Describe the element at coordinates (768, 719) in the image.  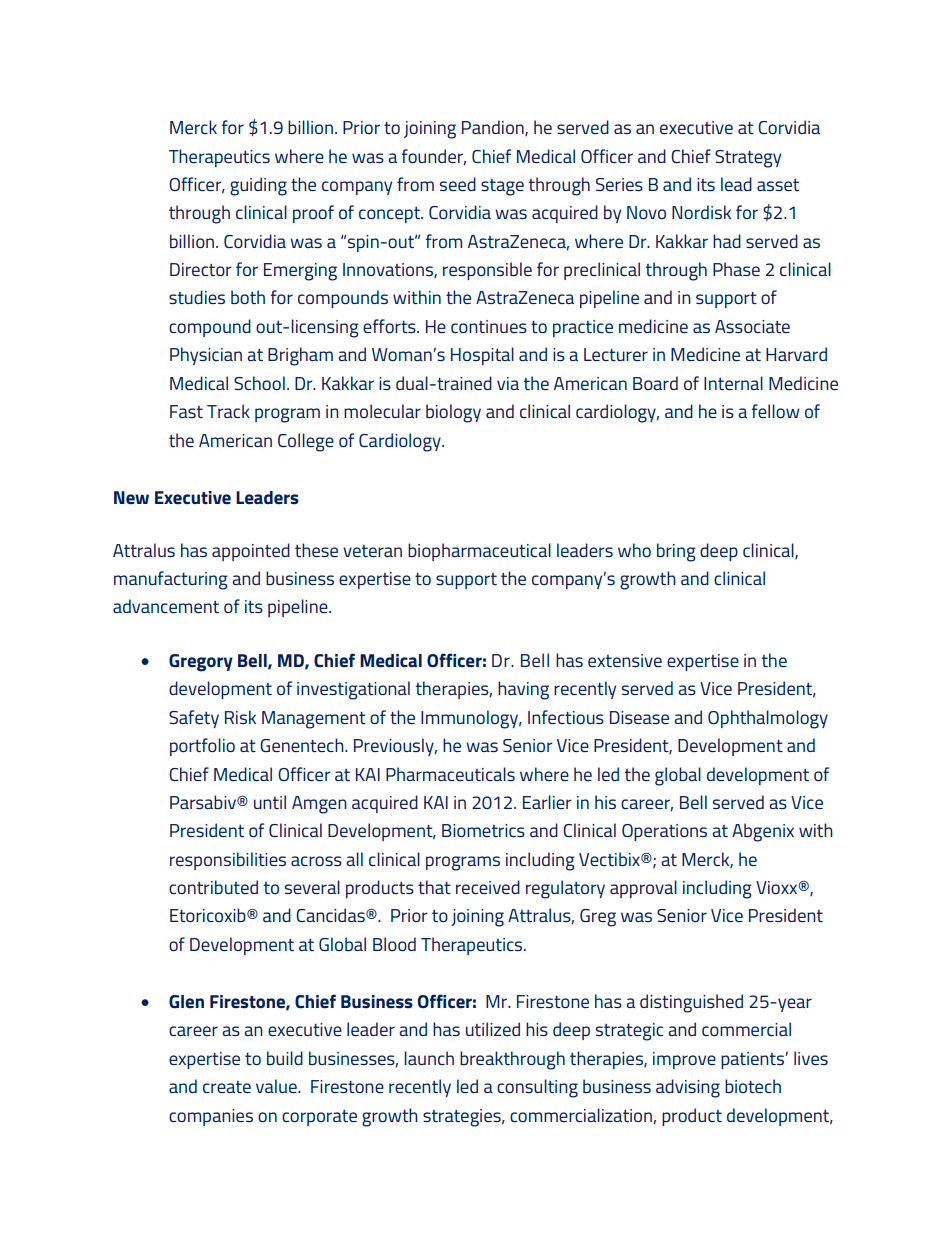
I see `Ophthalmology` at that location.
